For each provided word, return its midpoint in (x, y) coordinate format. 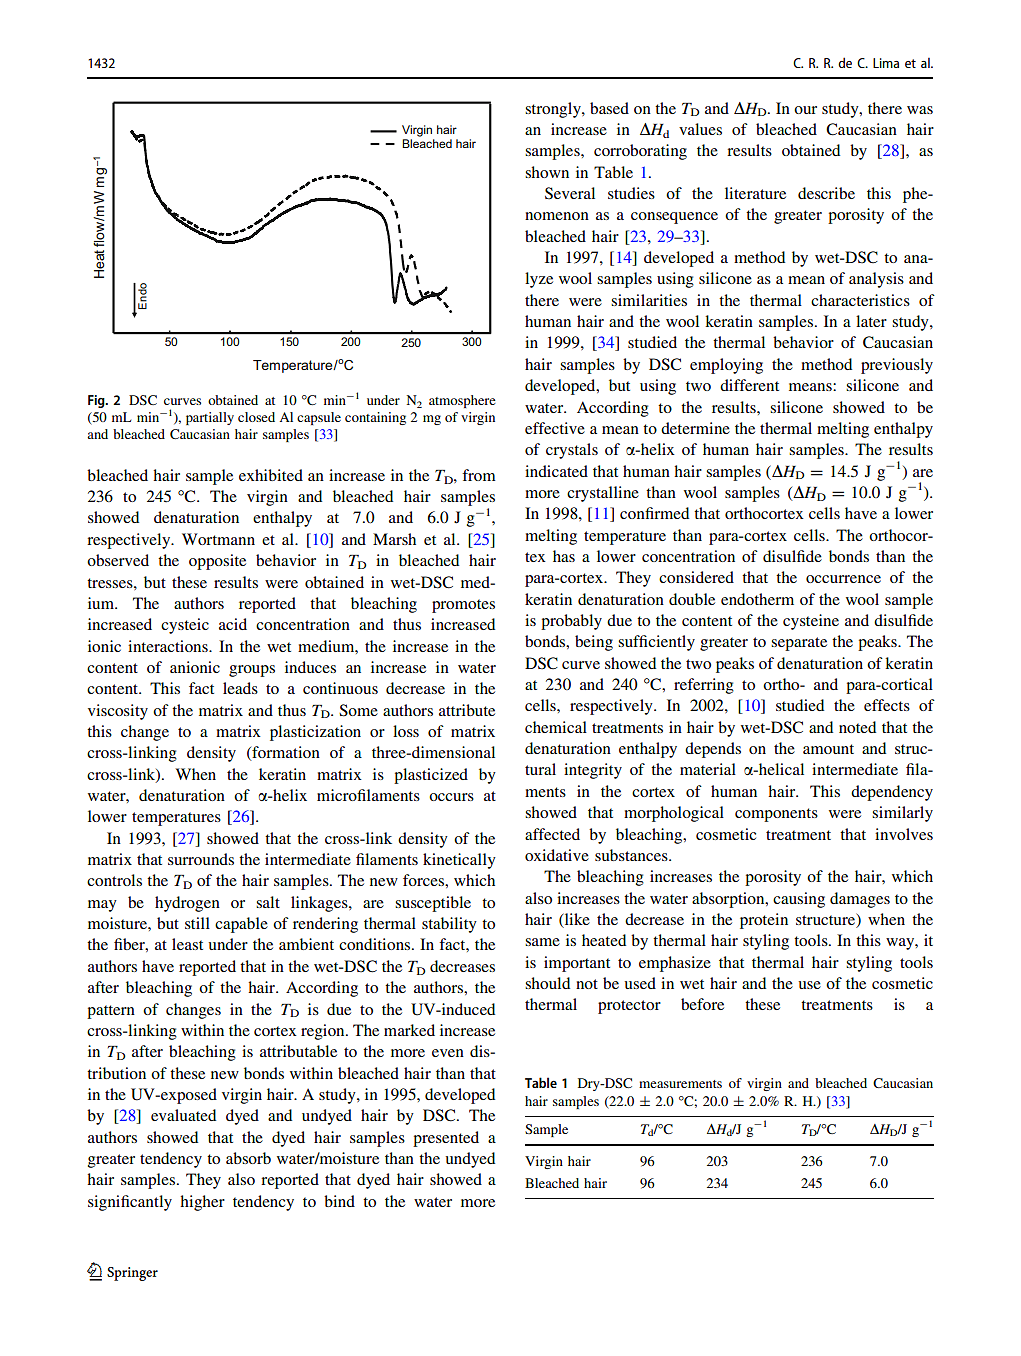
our (805, 110)
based (609, 108)
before (702, 1004)
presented (446, 1139)
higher (202, 1203)
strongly (554, 110)
